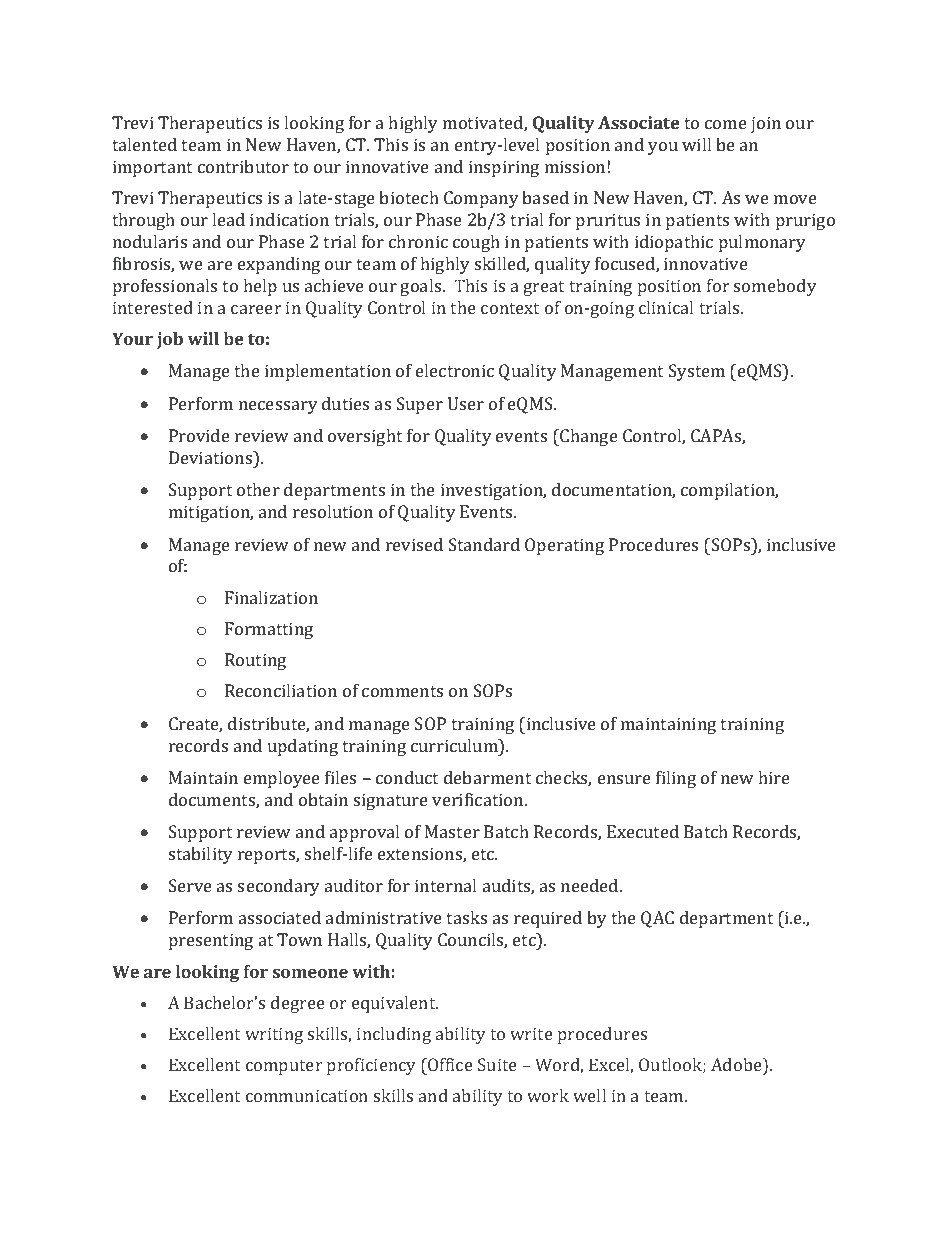 Image resolution: width=952 pixels, height=1233 pixels. What do you see at coordinates (466, 403) in the screenshot?
I see `User` at bounding box center [466, 403].
